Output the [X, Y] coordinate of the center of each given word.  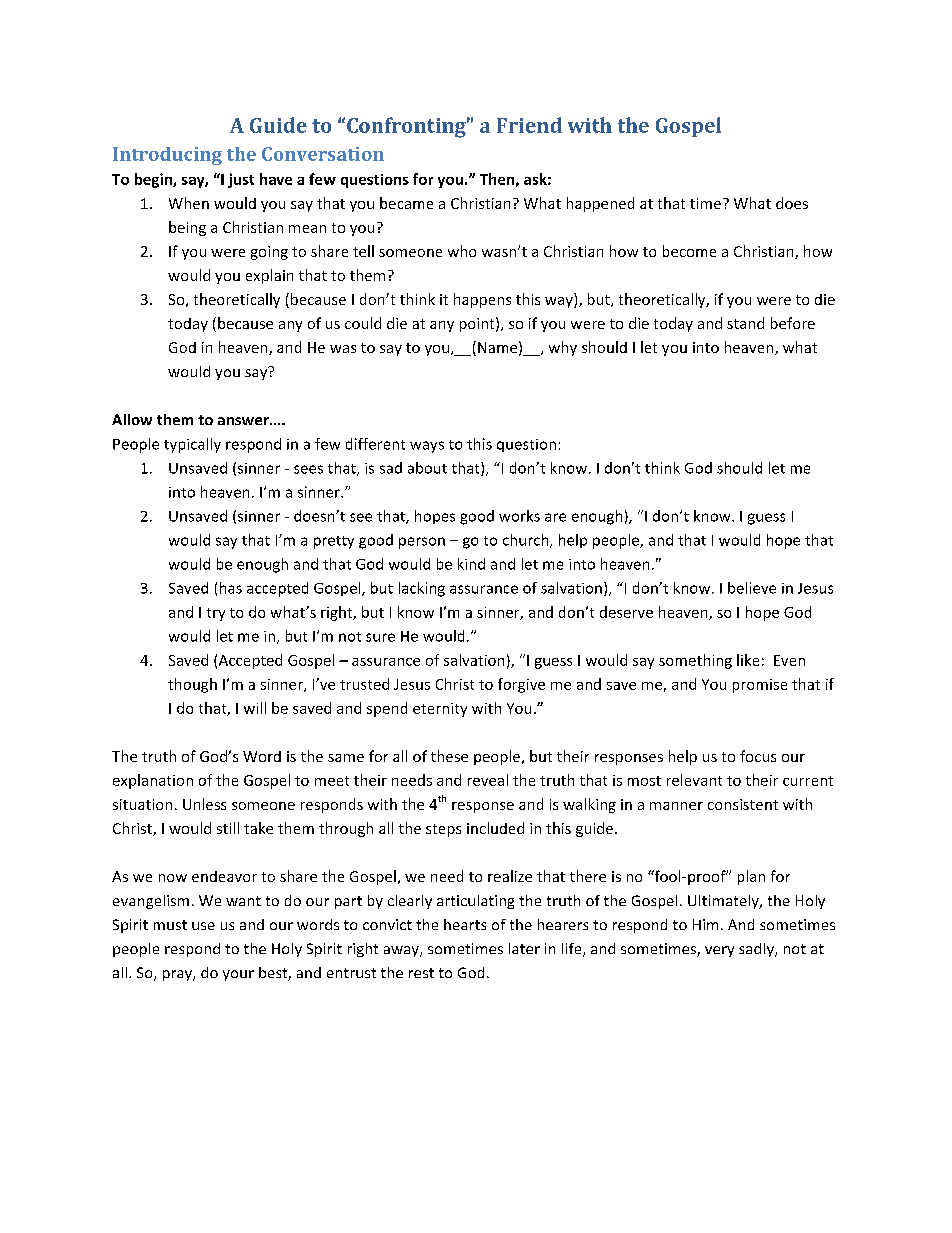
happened [600, 204]
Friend [529, 125]
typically [192, 445]
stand [745, 323]
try [216, 614]
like [748, 660]
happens [482, 300]
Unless [204, 804]
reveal [488, 780]
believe [752, 588]
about [427, 468]
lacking [422, 589]
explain [269, 276]
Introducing [167, 156]
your [238, 975]
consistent [743, 804]
